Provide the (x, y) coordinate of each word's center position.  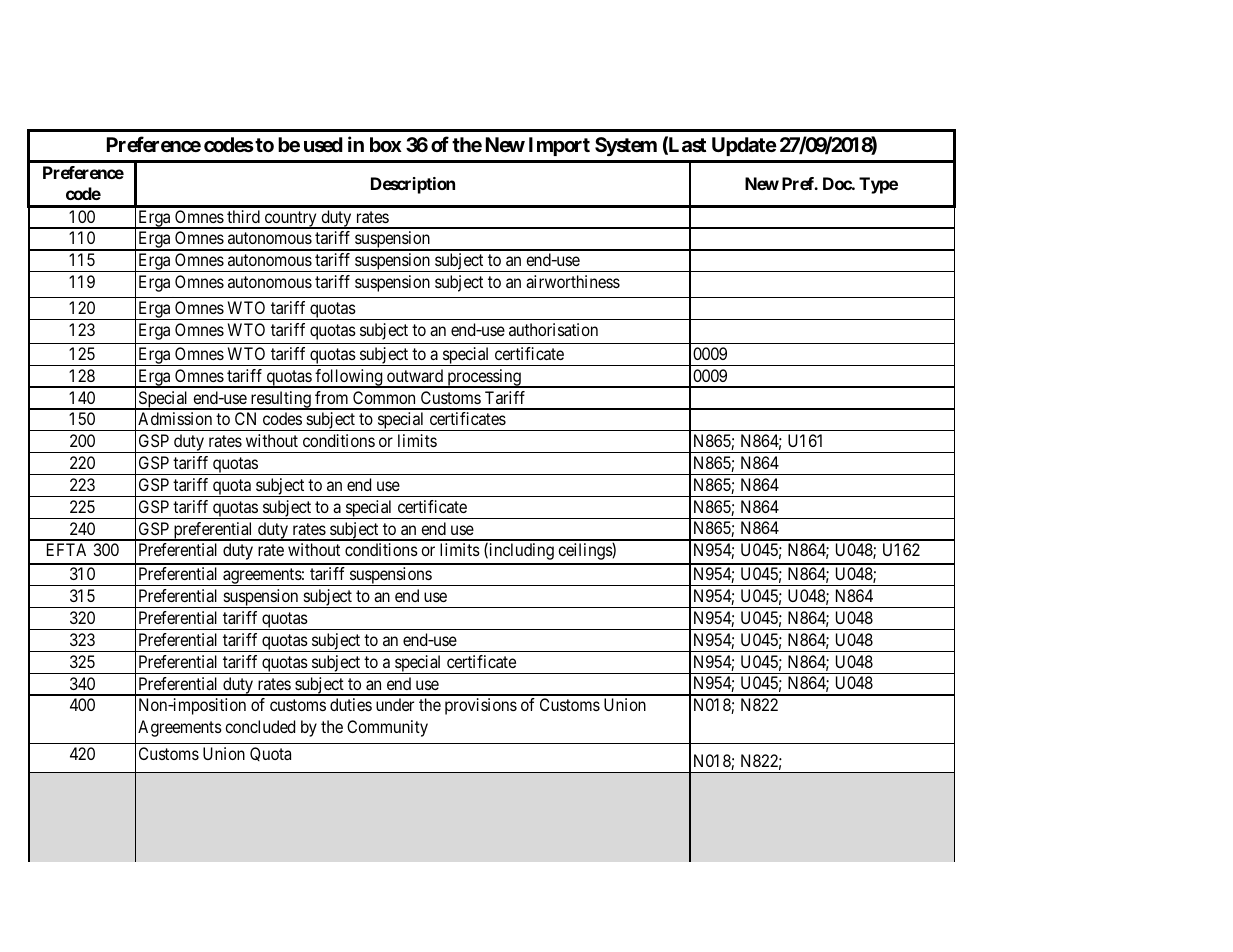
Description (413, 185)
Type (878, 185)
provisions (481, 706)
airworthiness (573, 281)
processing (484, 378)
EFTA (66, 549)
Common (384, 397)
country (290, 220)
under (395, 704)
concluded (260, 726)
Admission (175, 418)
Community (387, 728)
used (323, 144)
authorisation (553, 329)
